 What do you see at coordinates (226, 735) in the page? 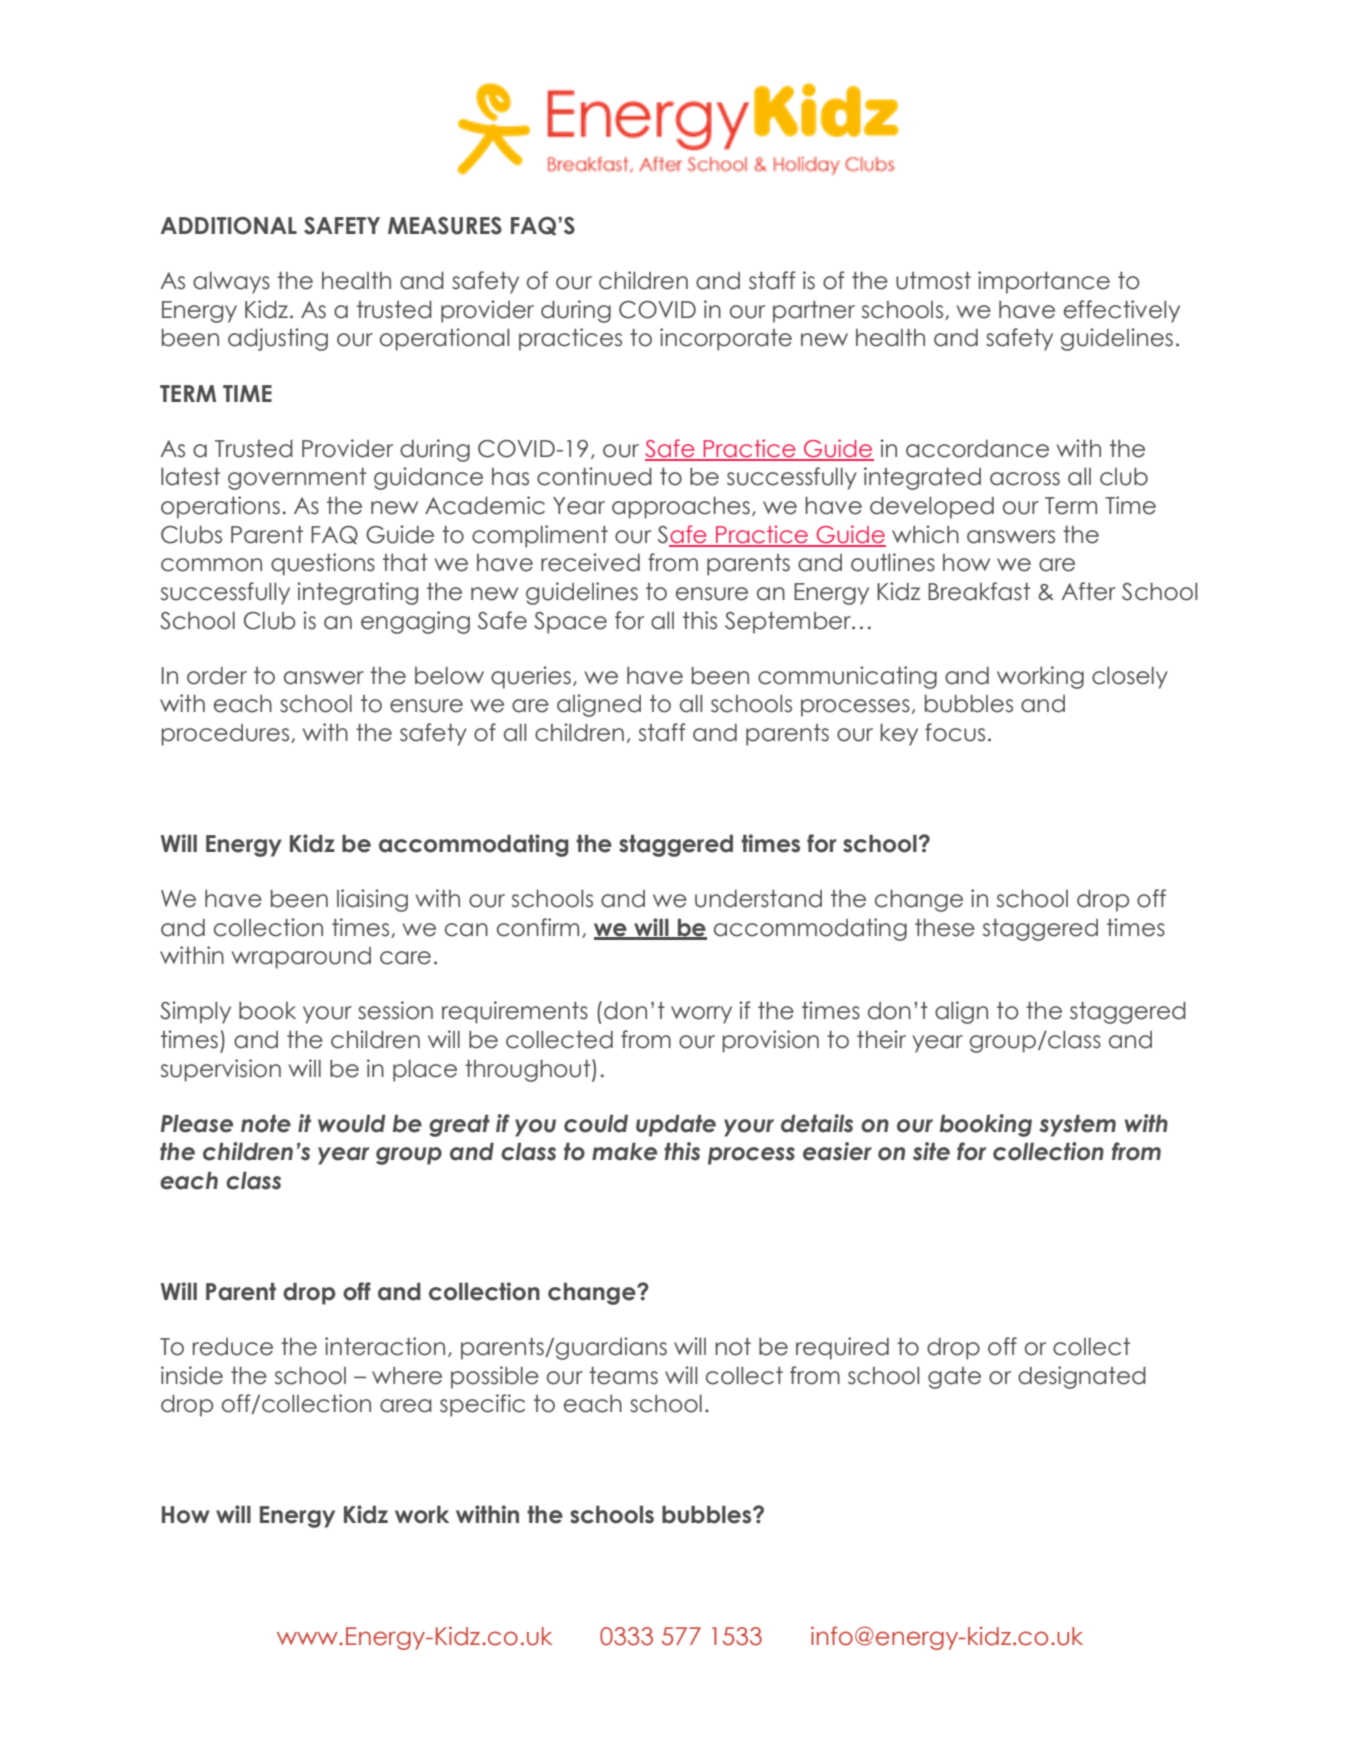
I see `procedures` at bounding box center [226, 735].
